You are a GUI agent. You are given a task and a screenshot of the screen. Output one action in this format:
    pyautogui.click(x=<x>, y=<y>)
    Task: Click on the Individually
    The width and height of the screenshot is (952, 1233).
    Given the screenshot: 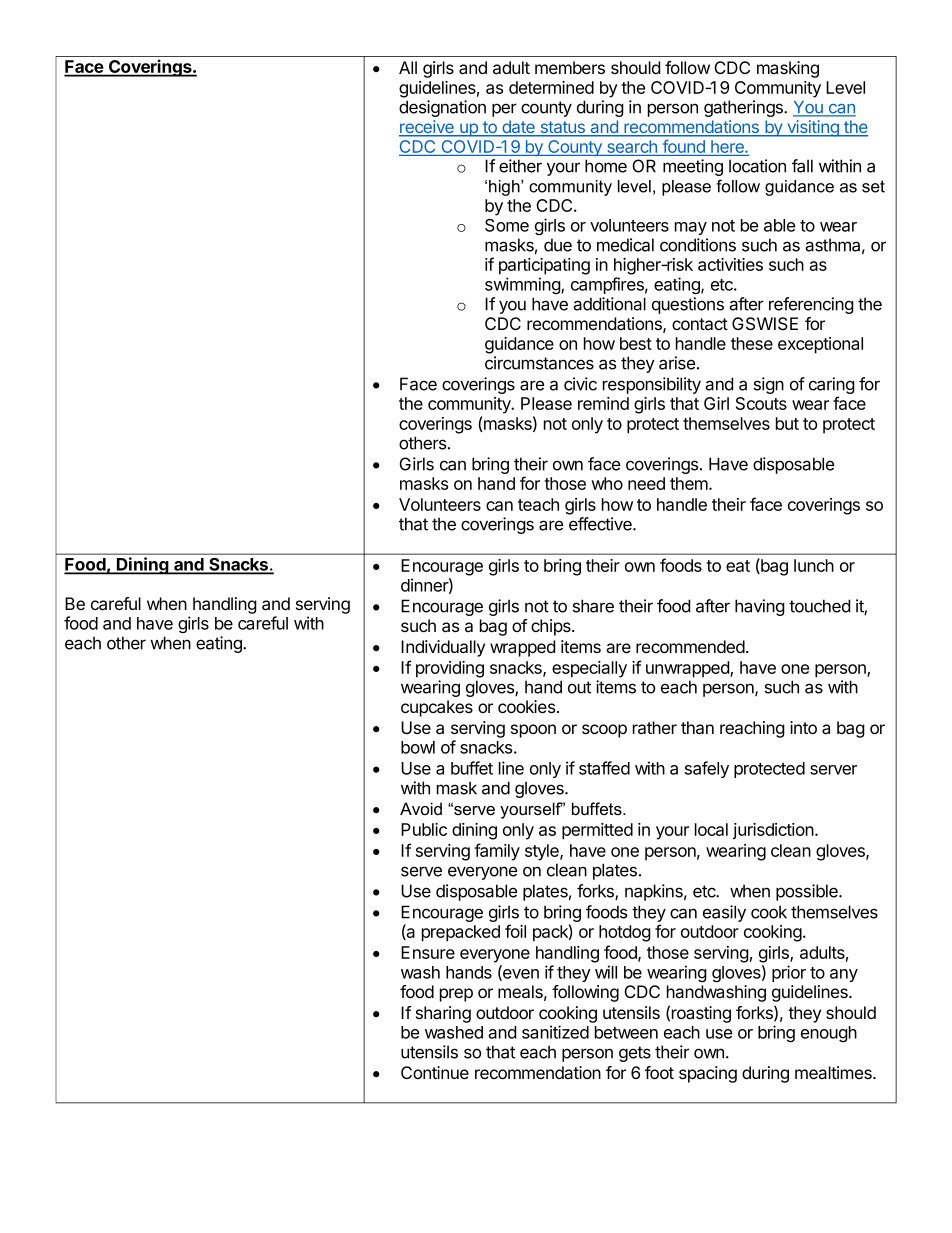 What is the action you would take?
    pyautogui.click(x=443, y=648)
